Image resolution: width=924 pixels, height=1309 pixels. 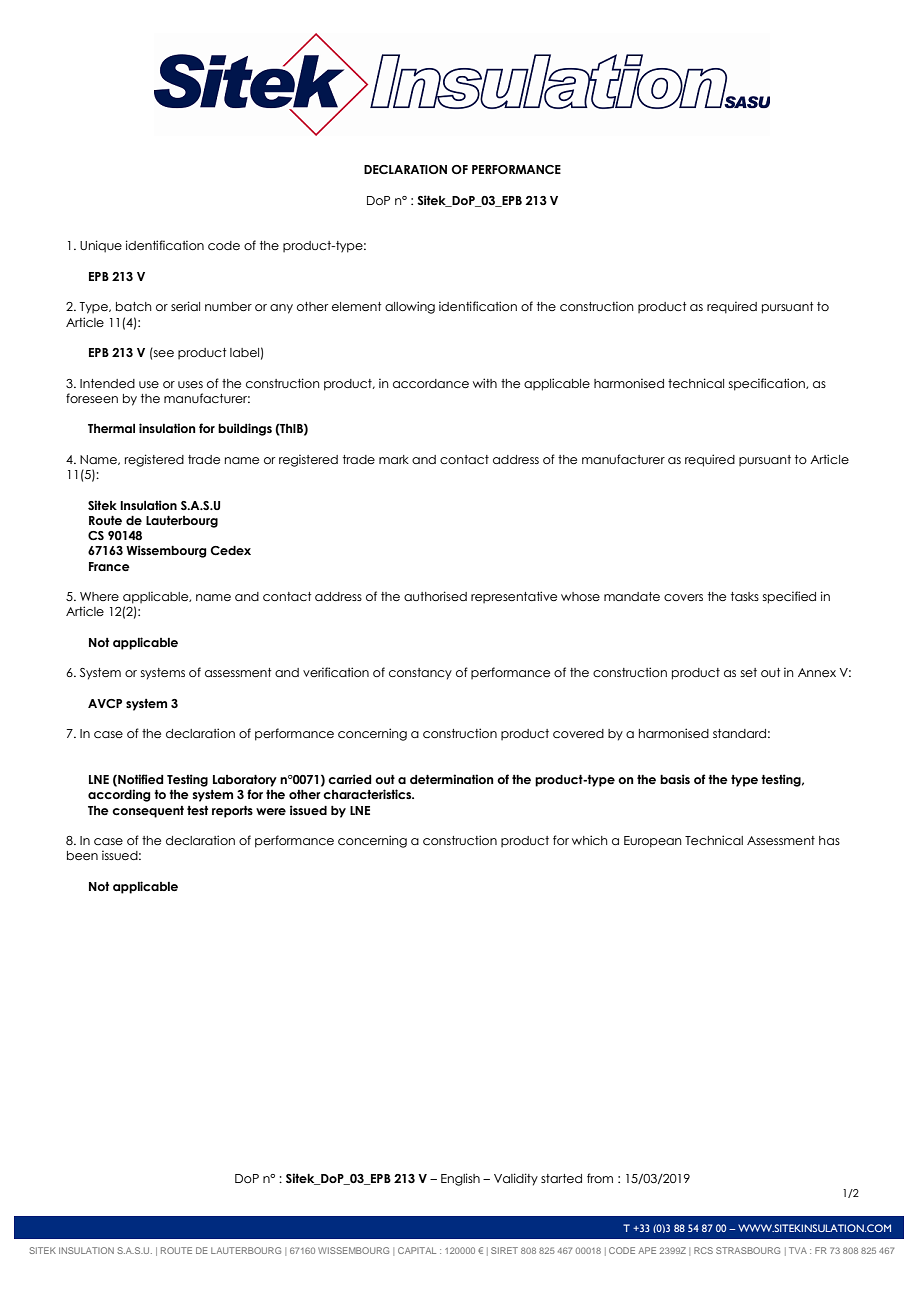 What do you see at coordinates (451, 779) in the screenshot?
I see `determination` at bounding box center [451, 779].
